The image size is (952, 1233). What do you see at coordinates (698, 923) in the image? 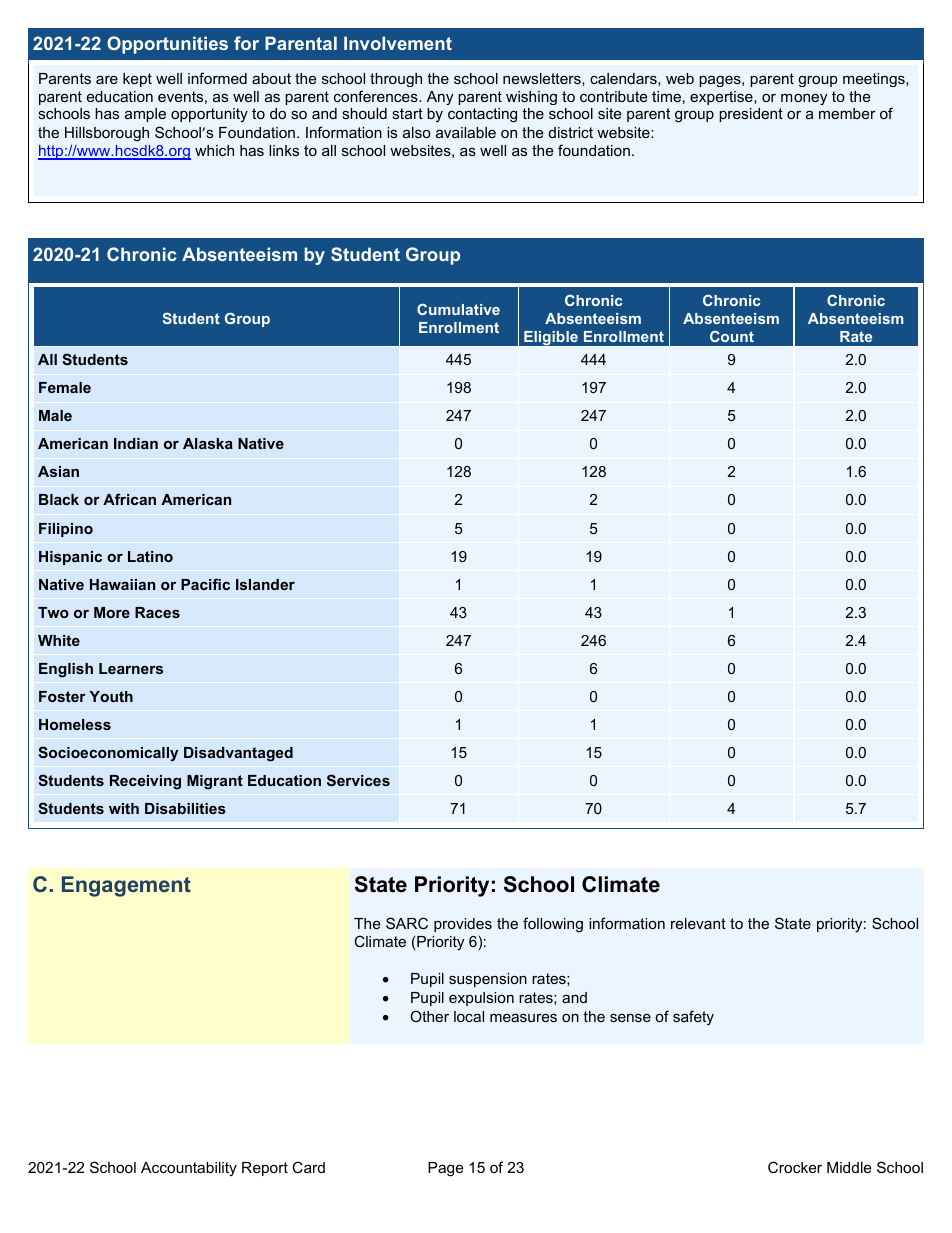
I see `relevant` at bounding box center [698, 923].
